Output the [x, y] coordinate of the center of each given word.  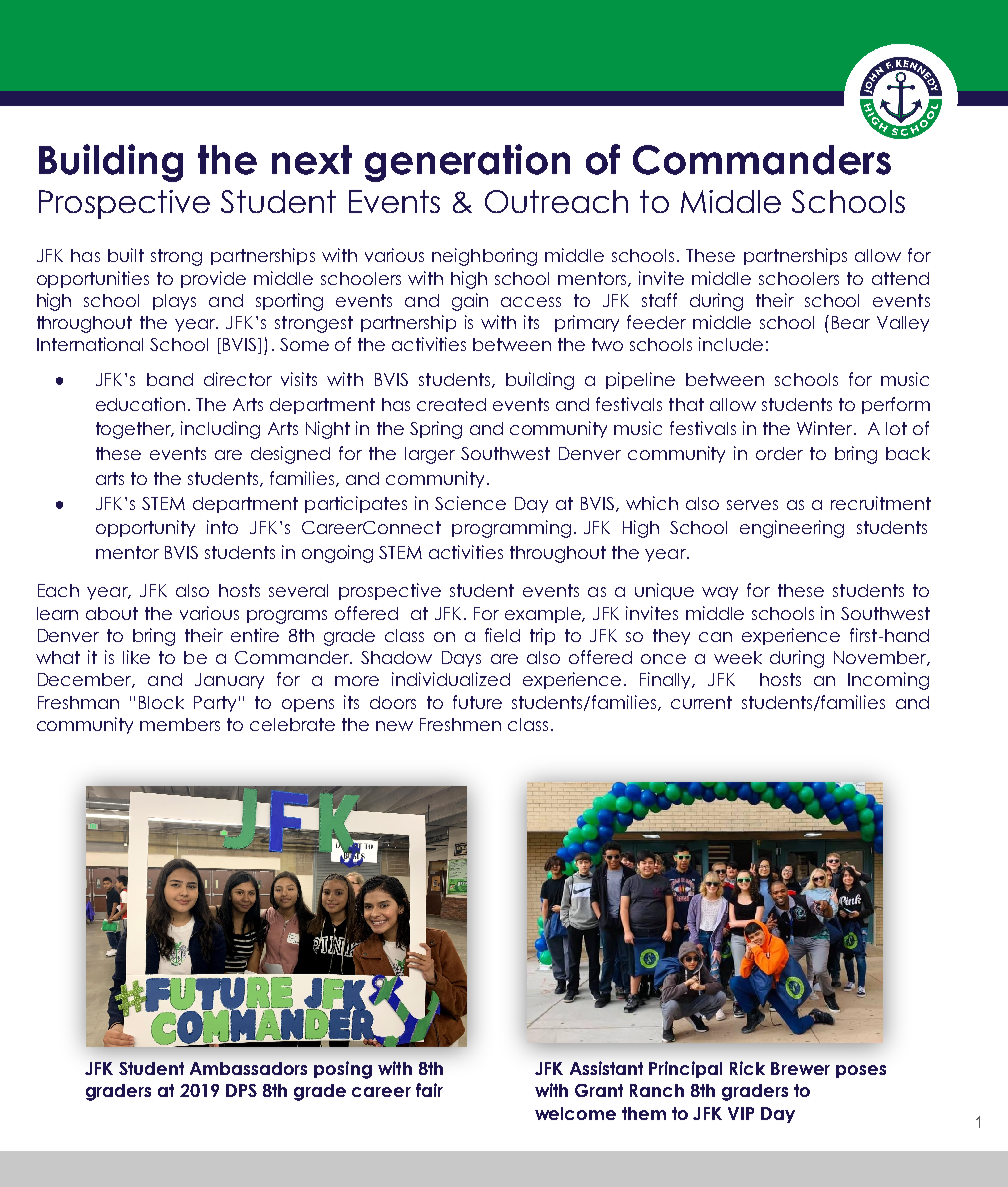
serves [752, 505]
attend [900, 278]
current [701, 702]
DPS [241, 1090]
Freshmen [460, 724]
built [126, 255]
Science [470, 503]
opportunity [145, 528]
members [180, 724]
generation [467, 163]
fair [429, 1090]
